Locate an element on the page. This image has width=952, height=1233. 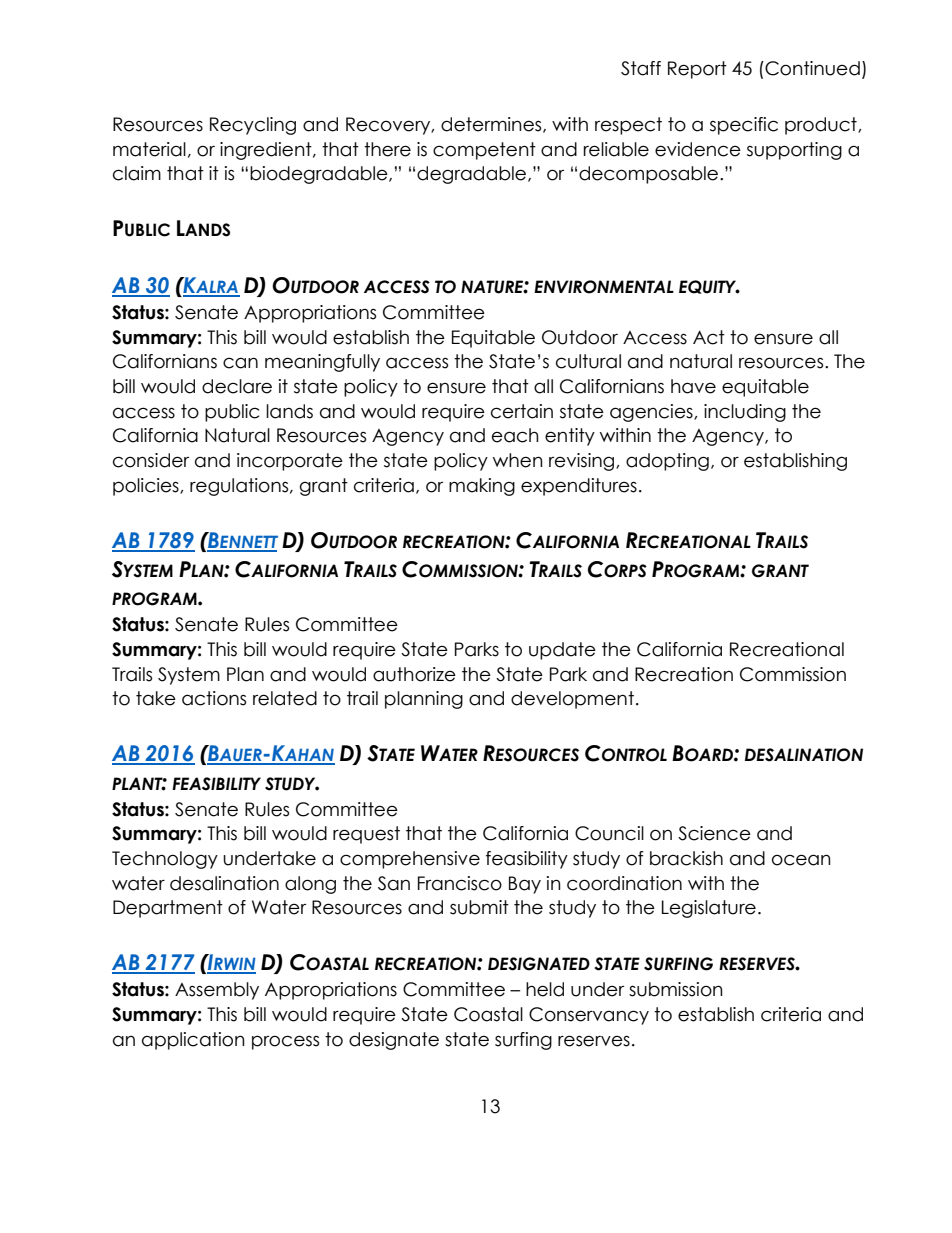
held is located at coordinates (545, 989).
